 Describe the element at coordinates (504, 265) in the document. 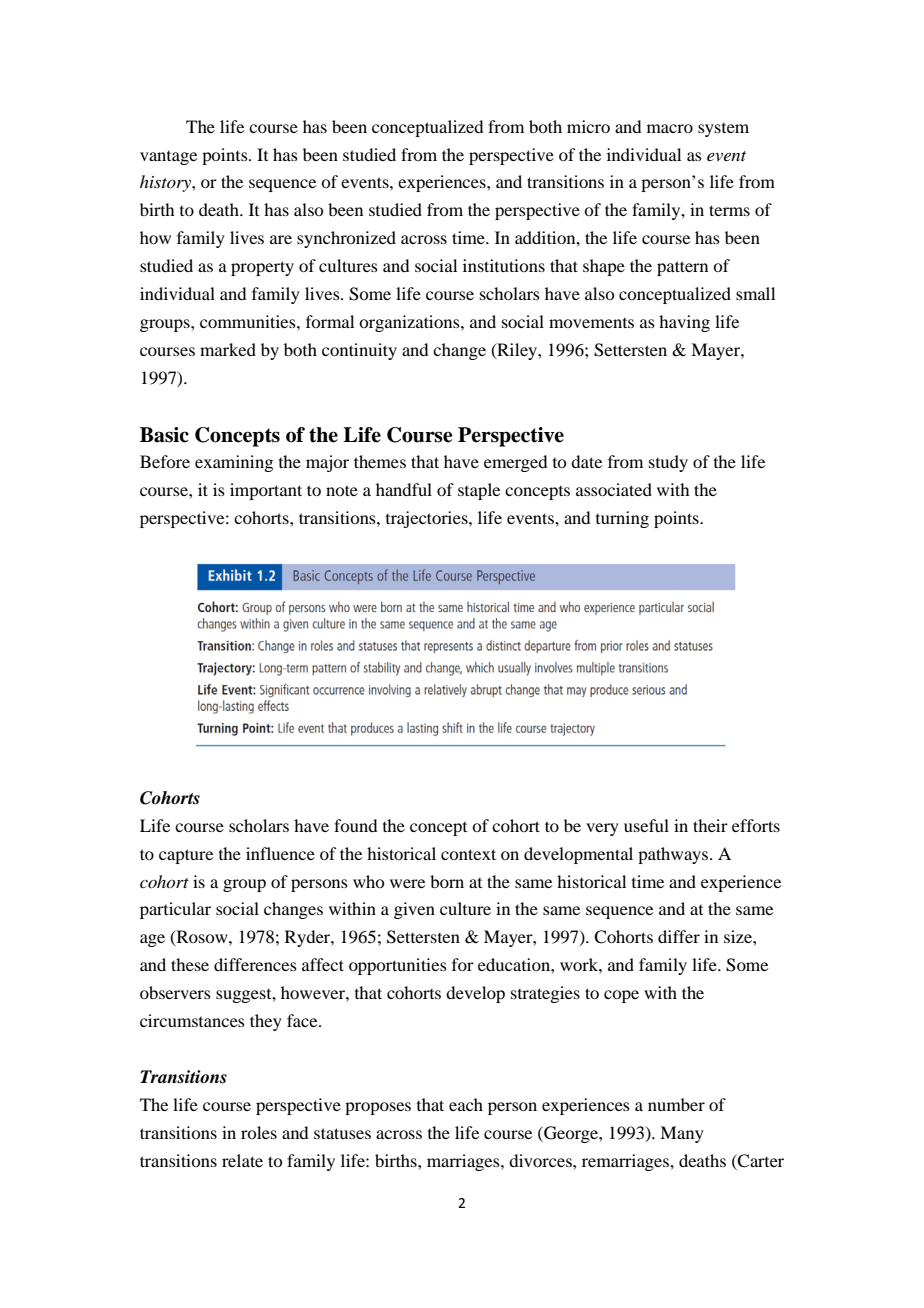

I see `institutions` at that location.
